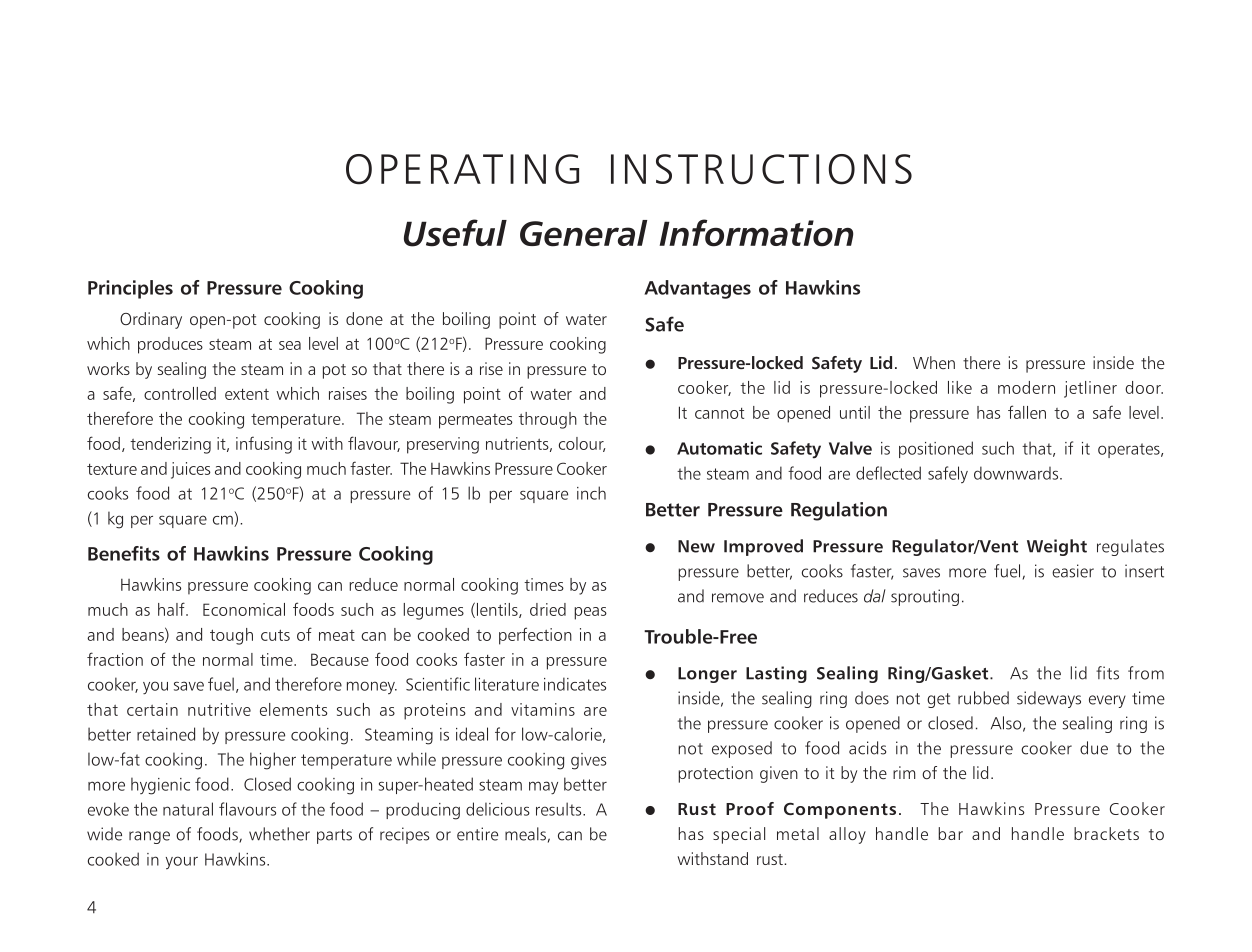 This screenshot has height=952, width=1252. What do you see at coordinates (543, 709) in the screenshot?
I see `vitamins` at bounding box center [543, 709].
